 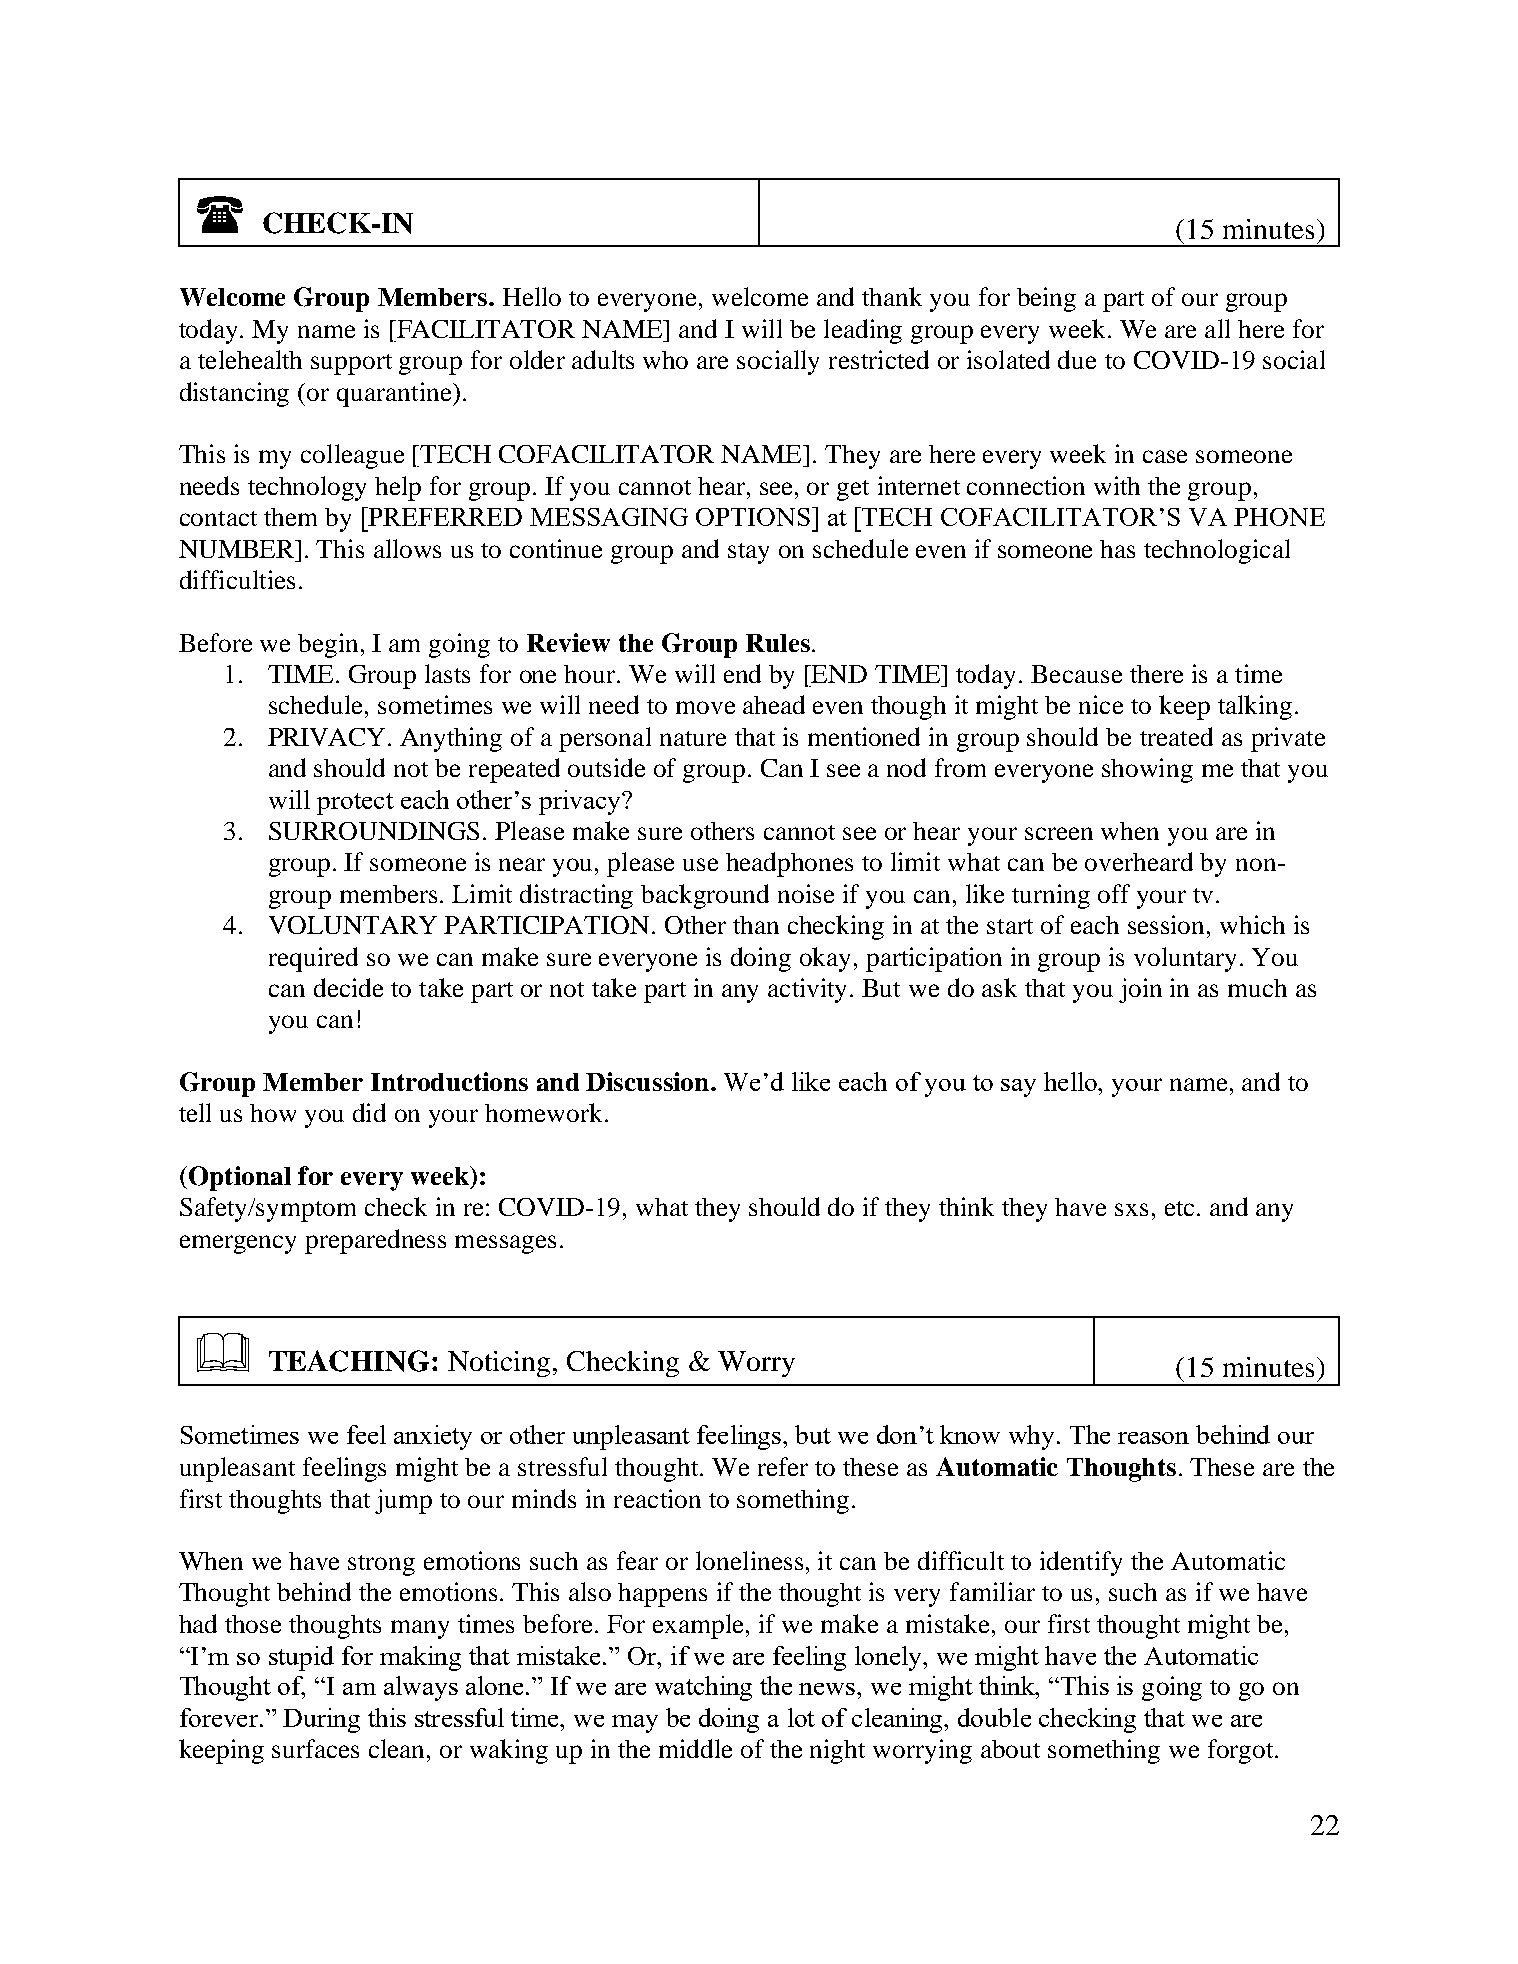 What do you see at coordinates (433, 1437) in the screenshot?
I see `anxiety` at bounding box center [433, 1437].
